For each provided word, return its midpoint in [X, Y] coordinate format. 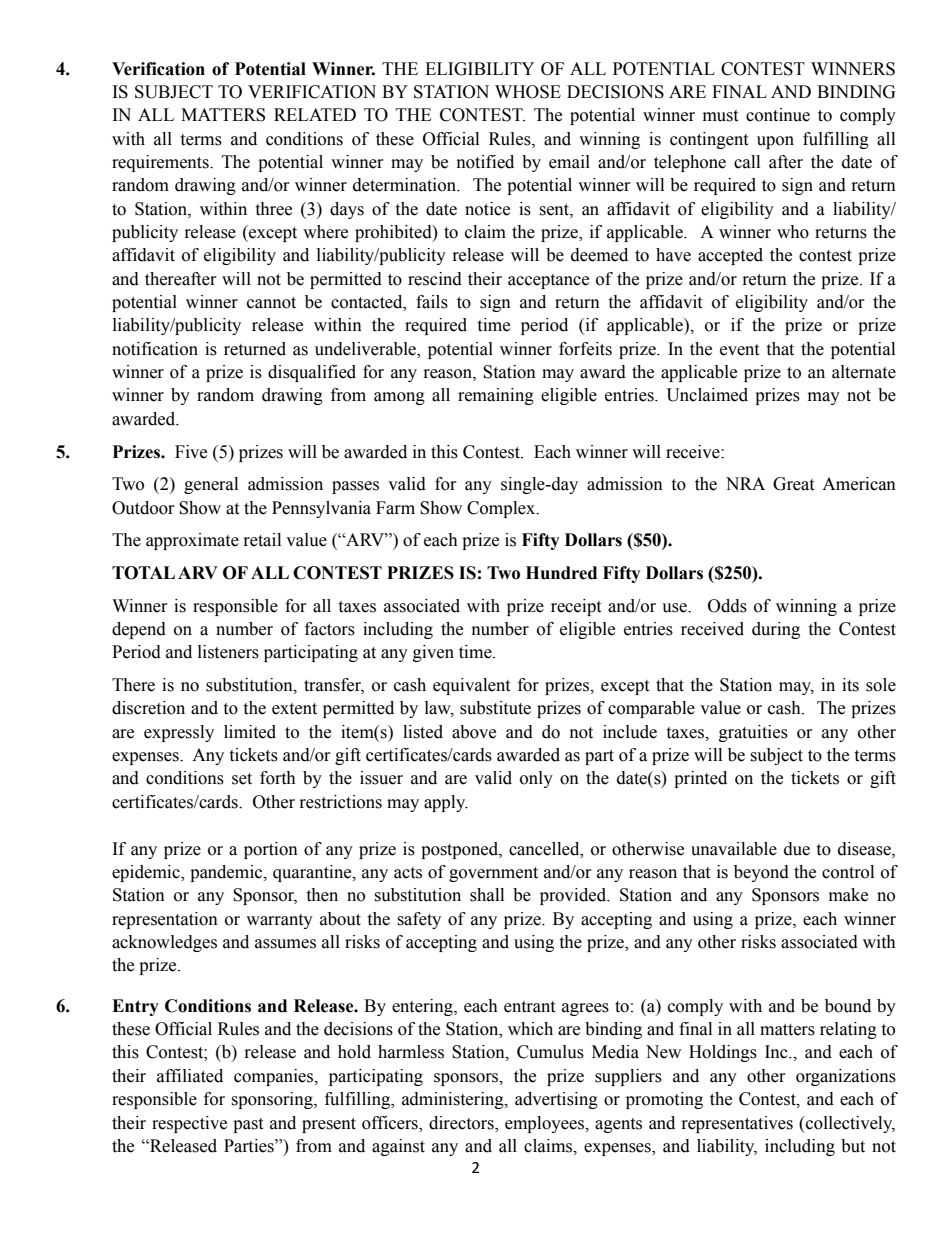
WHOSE [528, 92]
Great [793, 484]
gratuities [753, 733]
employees [545, 1124]
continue [778, 115]
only [536, 779]
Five [191, 452]
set [242, 779]
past [248, 1125]
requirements [161, 163]
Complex [502, 509]
